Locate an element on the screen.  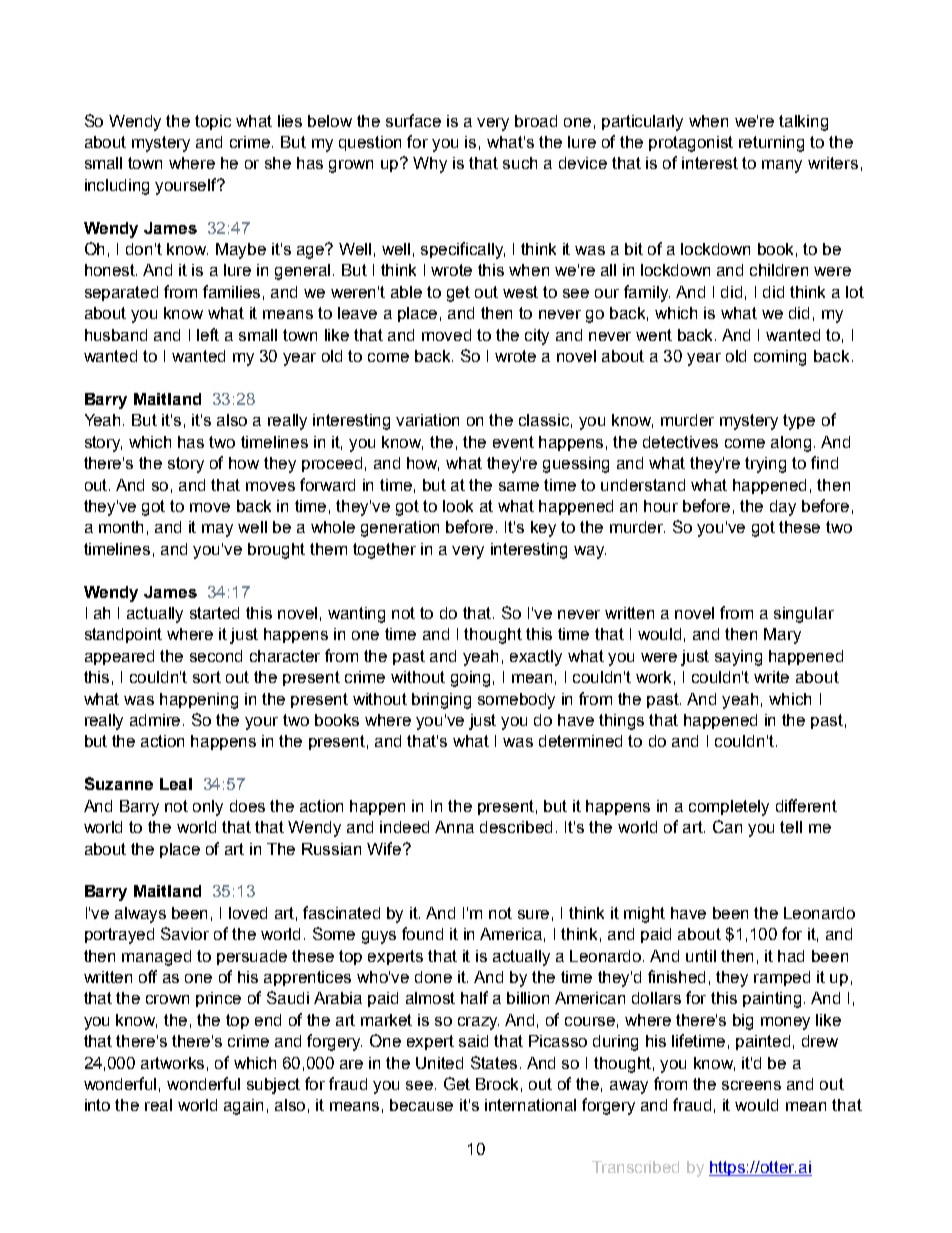
topic is located at coordinates (213, 122).
